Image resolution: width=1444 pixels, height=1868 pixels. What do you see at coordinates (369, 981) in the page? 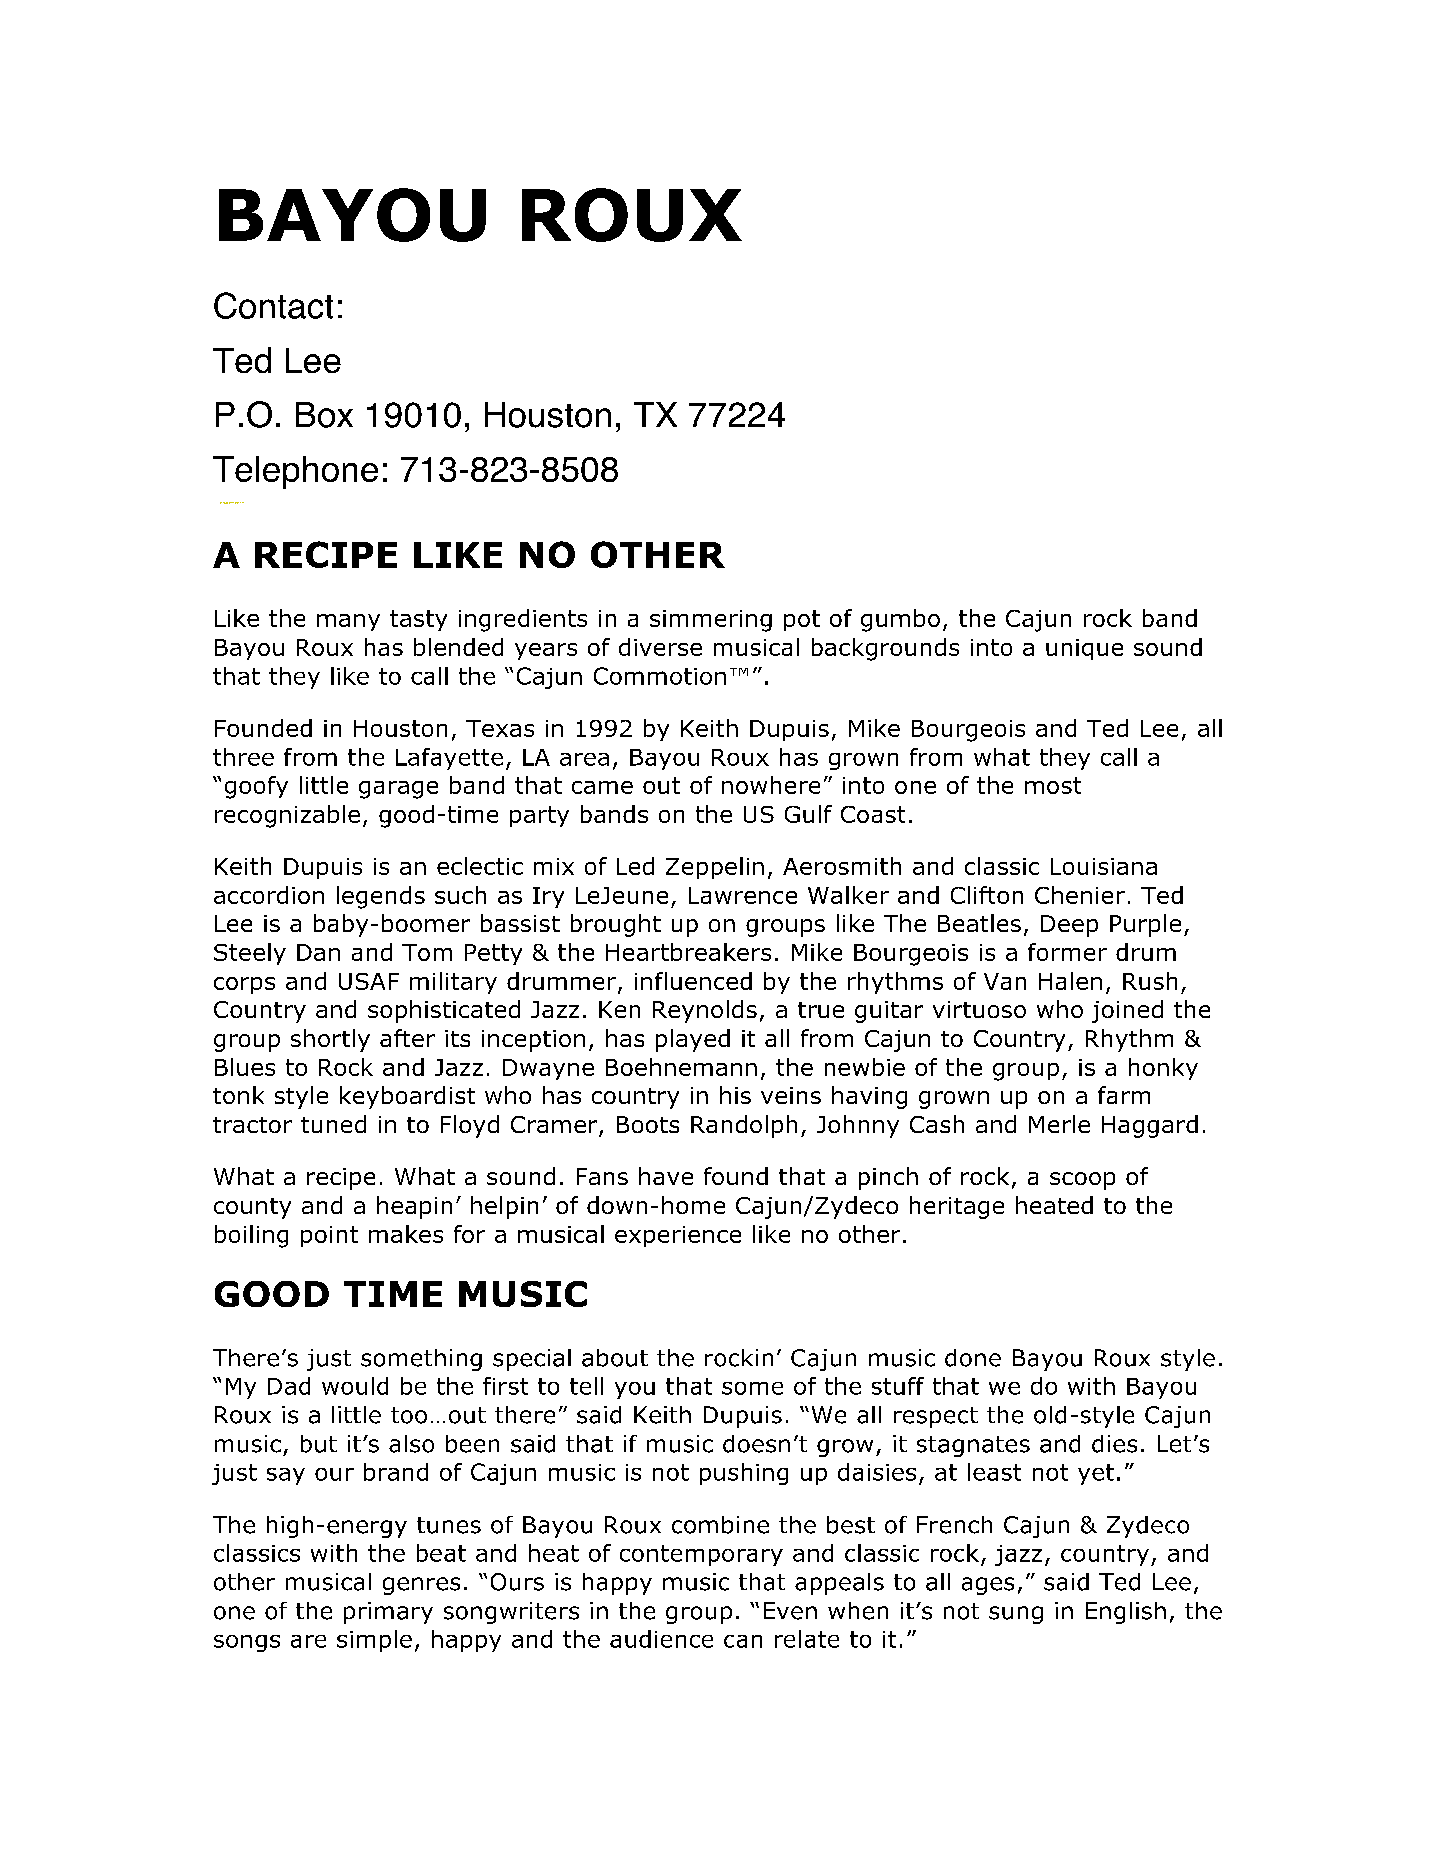
I see `USAF` at bounding box center [369, 981].
